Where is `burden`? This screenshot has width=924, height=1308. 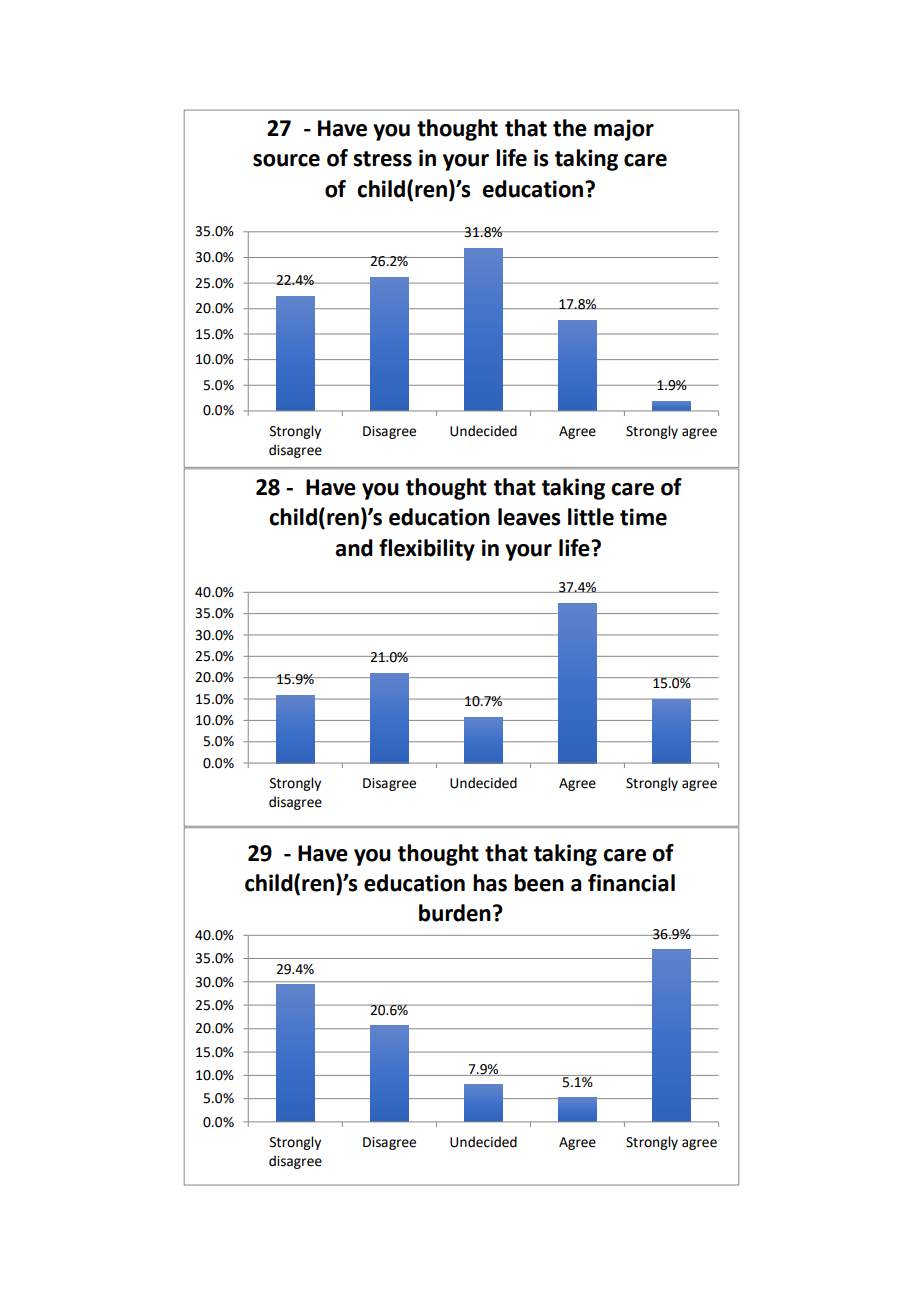 burden is located at coordinates (455, 913).
